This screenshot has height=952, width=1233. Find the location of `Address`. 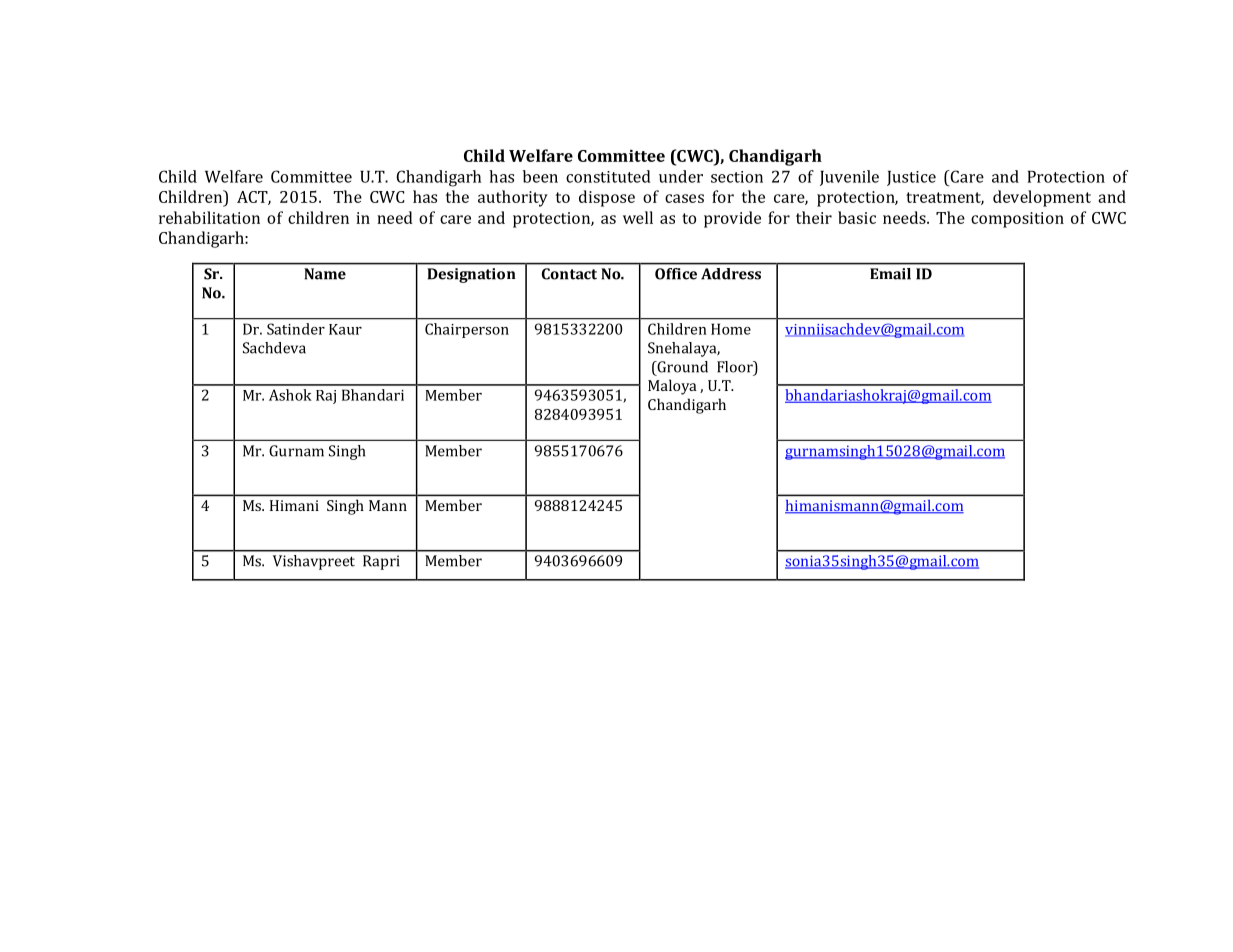

Address is located at coordinates (731, 274).
